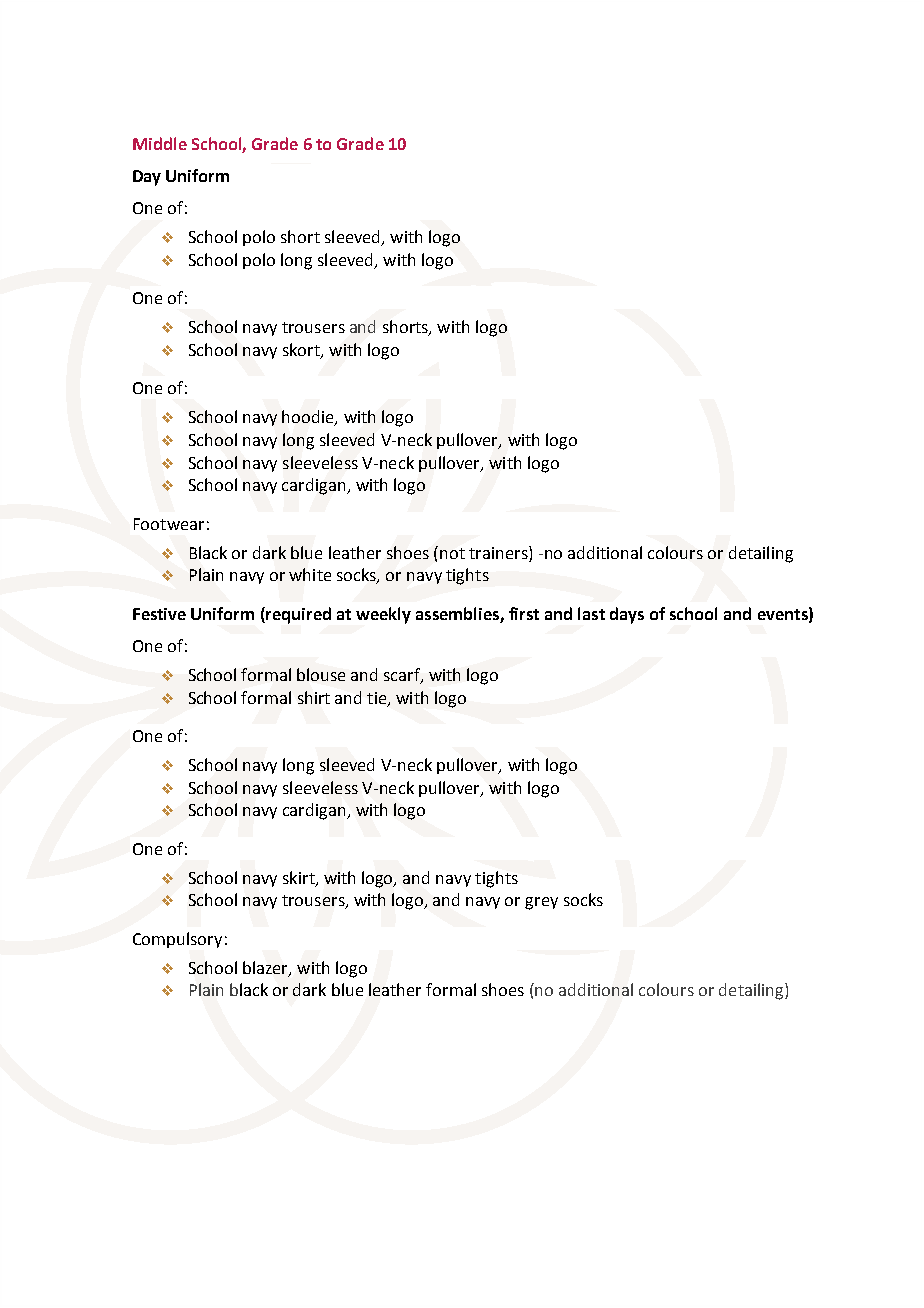 This page has width=924, height=1308. What do you see at coordinates (309, 418) in the page?
I see `hoodie` at bounding box center [309, 418].
